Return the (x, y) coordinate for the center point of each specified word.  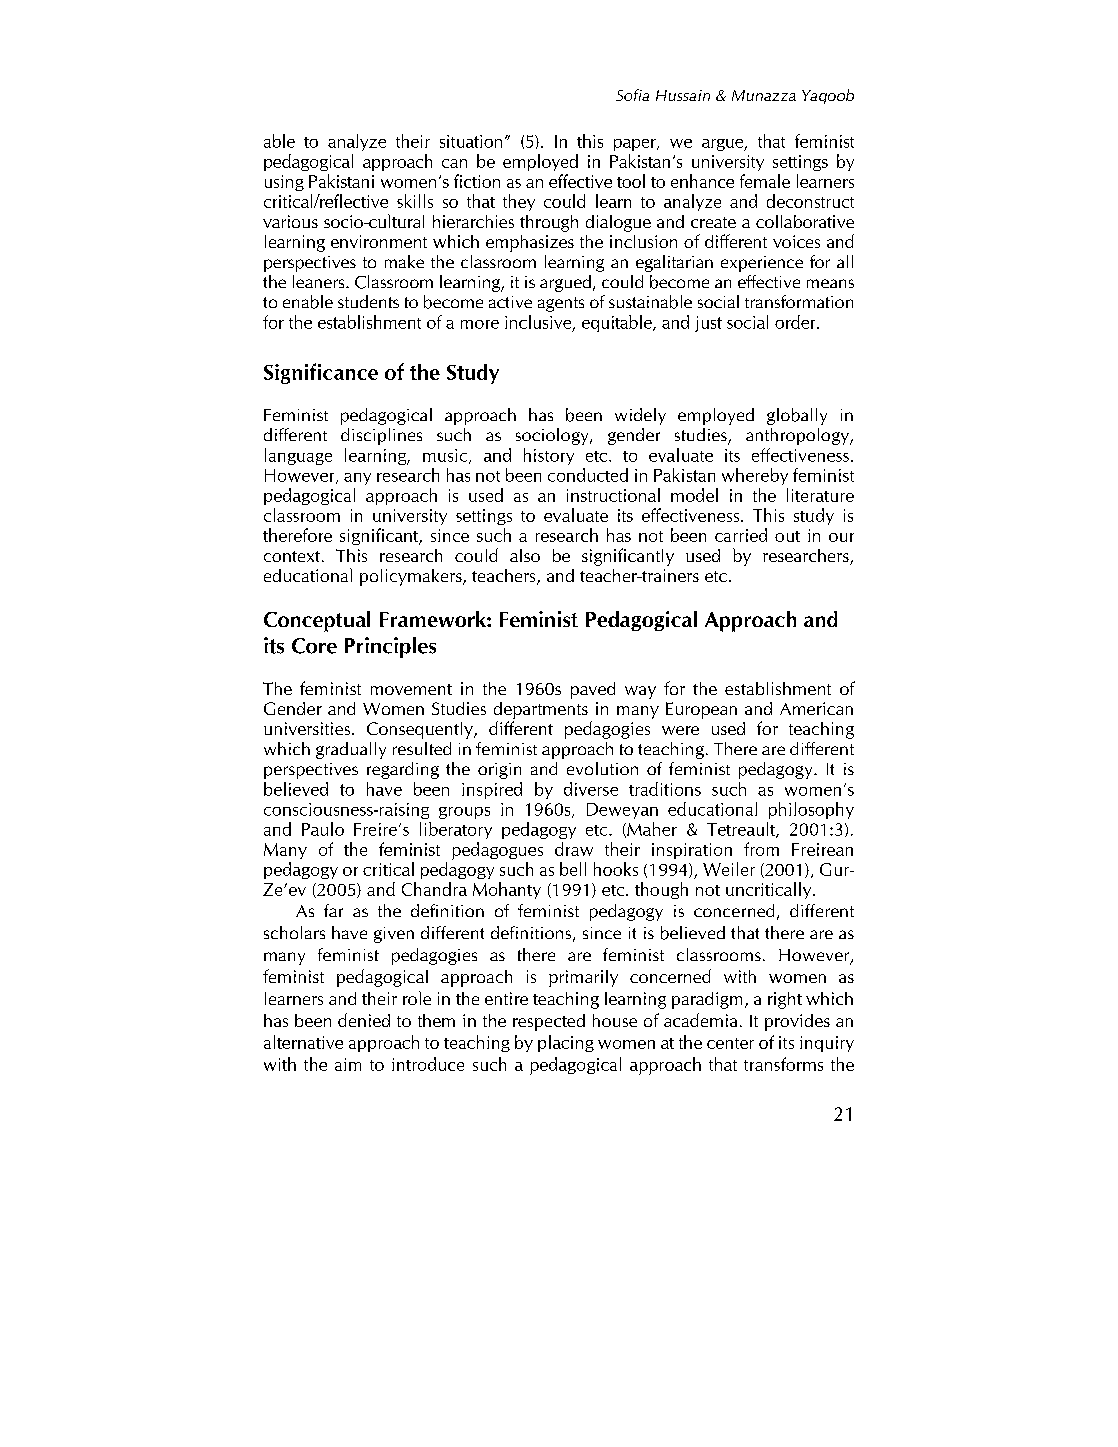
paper (636, 145)
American (816, 708)
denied (364, 1020)
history (549, 456)
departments (541, 710)
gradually (351, 750)
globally (797, 416)
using (284, 183)
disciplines (381, 436)
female (765, 181)
